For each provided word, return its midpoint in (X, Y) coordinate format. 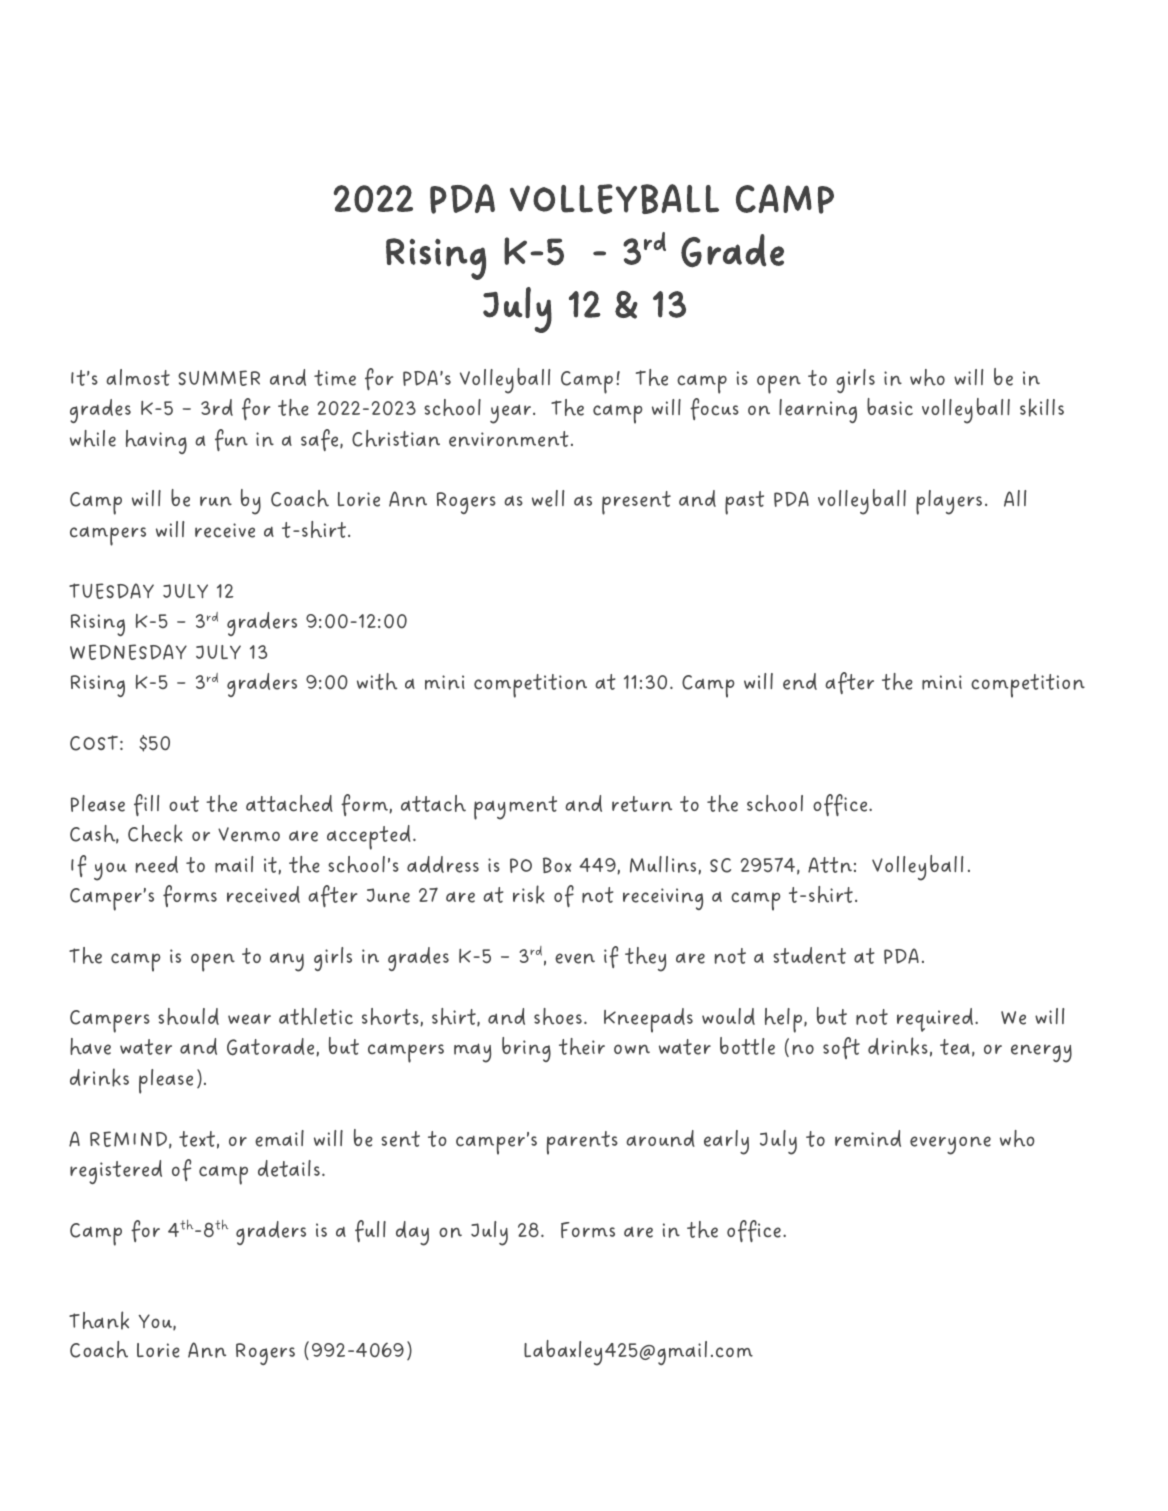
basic (890, 407)
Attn (830, 865)
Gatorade (272, 1047)
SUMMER (219, 378)
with (377, 681)
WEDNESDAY (128, 652)
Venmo (249, 834)
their (582, 1046)
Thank (99, 1320)
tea (955, 1047)
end (800, 681)
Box (557, 865)
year (512, 414)
